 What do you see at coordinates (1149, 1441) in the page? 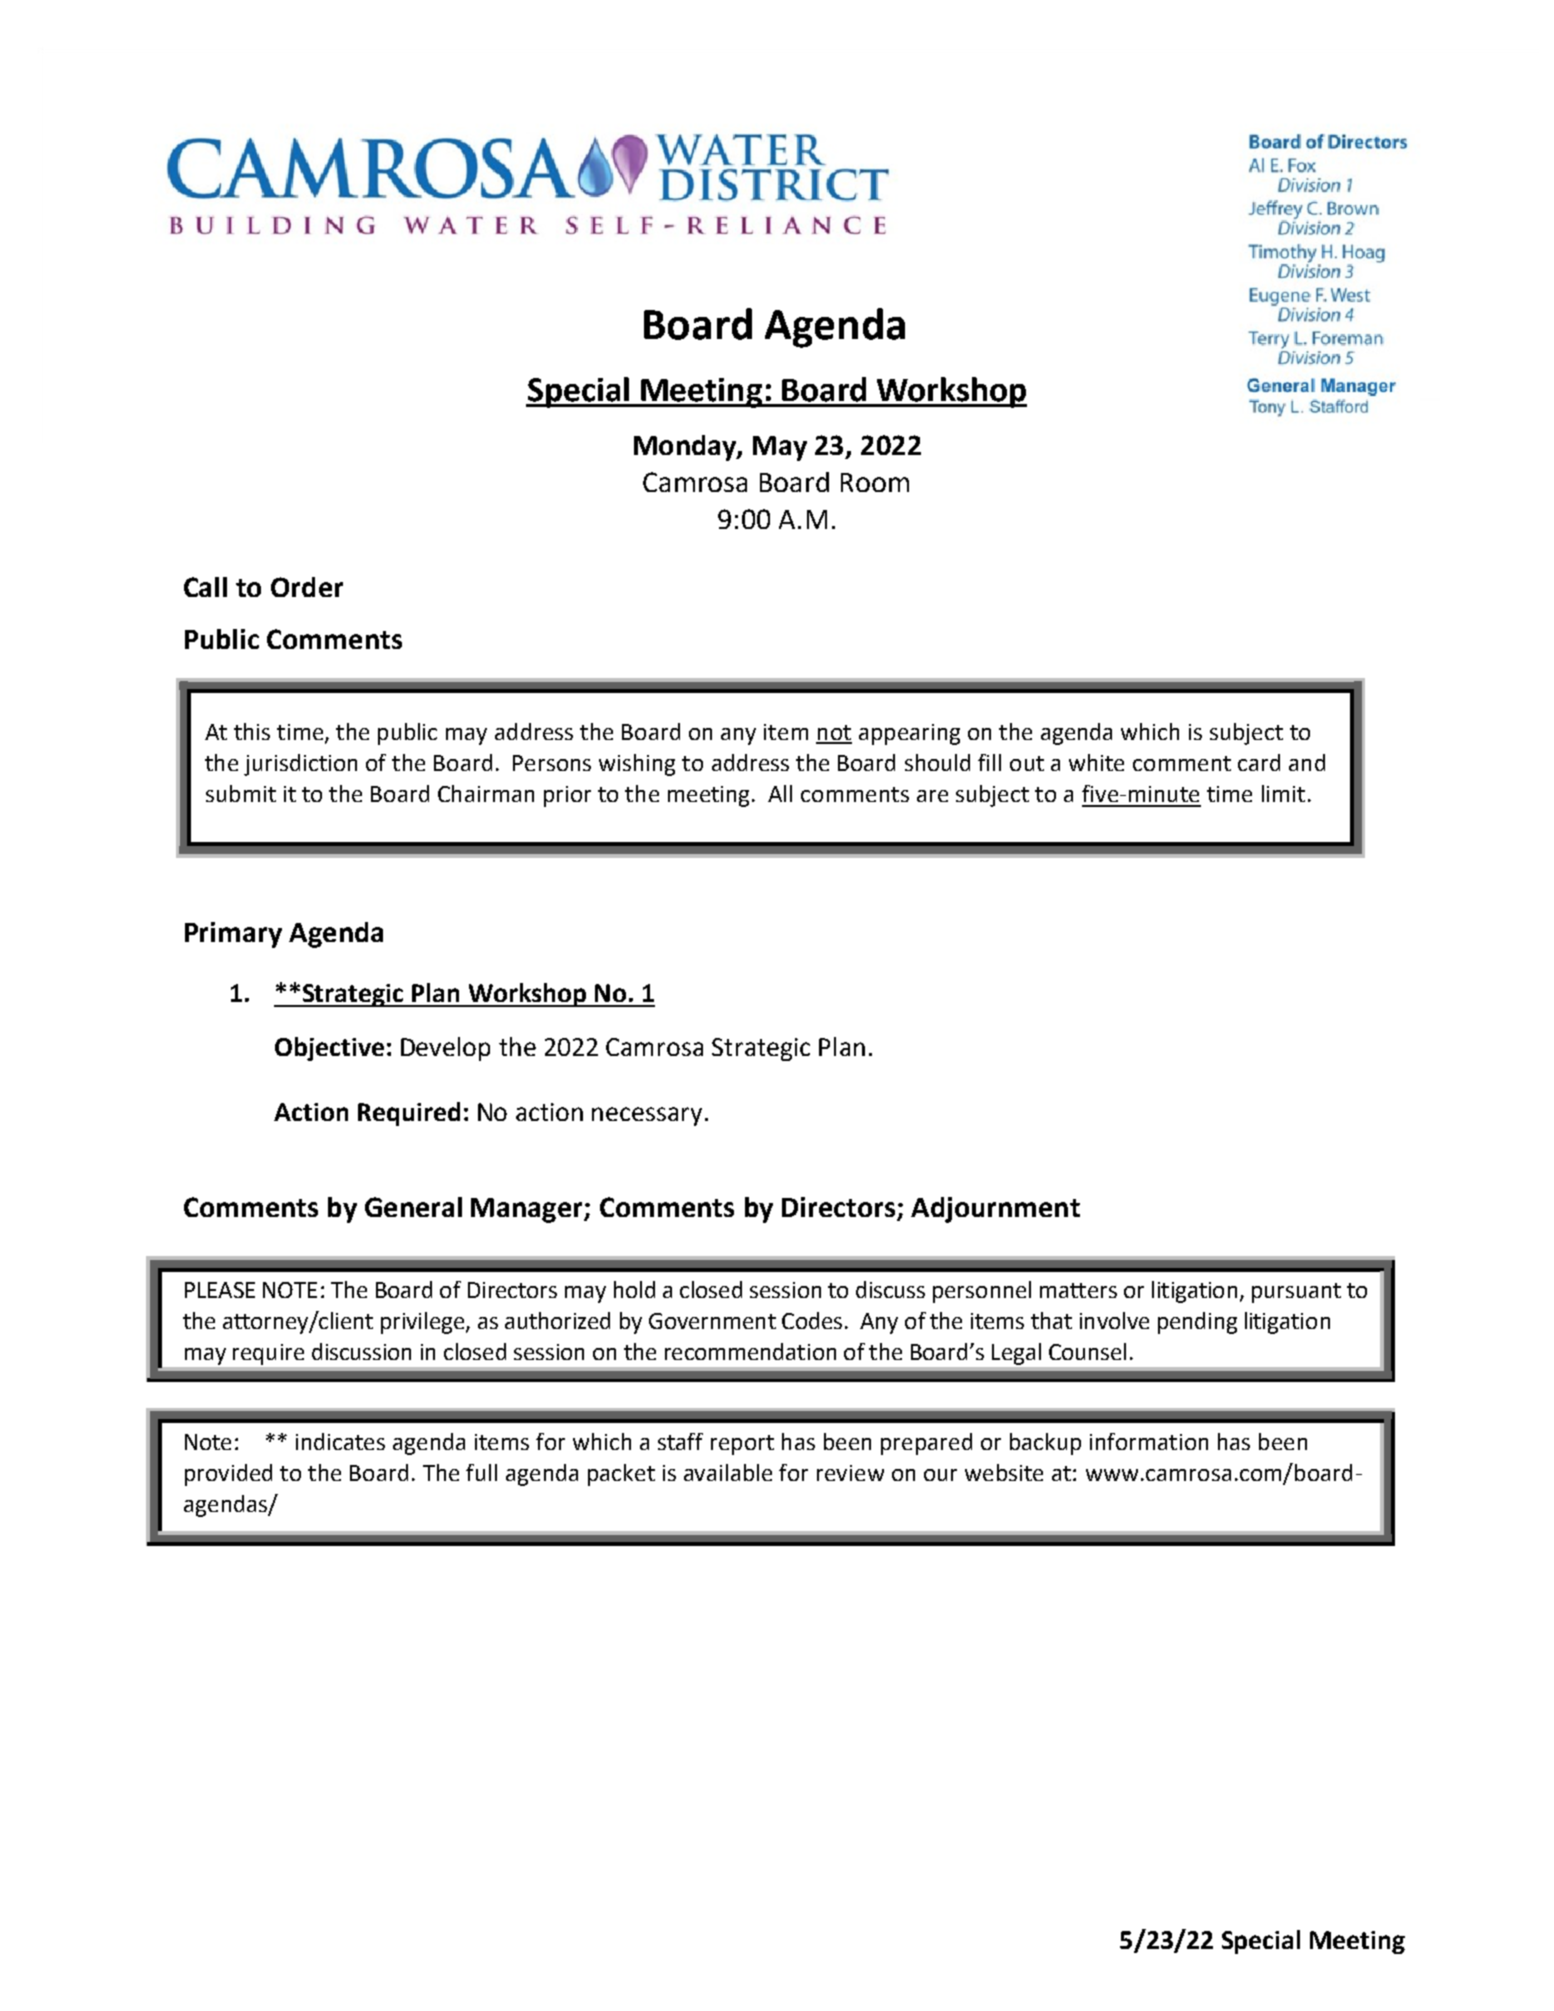
I see `information` at bounding box center [1149, 1441].
